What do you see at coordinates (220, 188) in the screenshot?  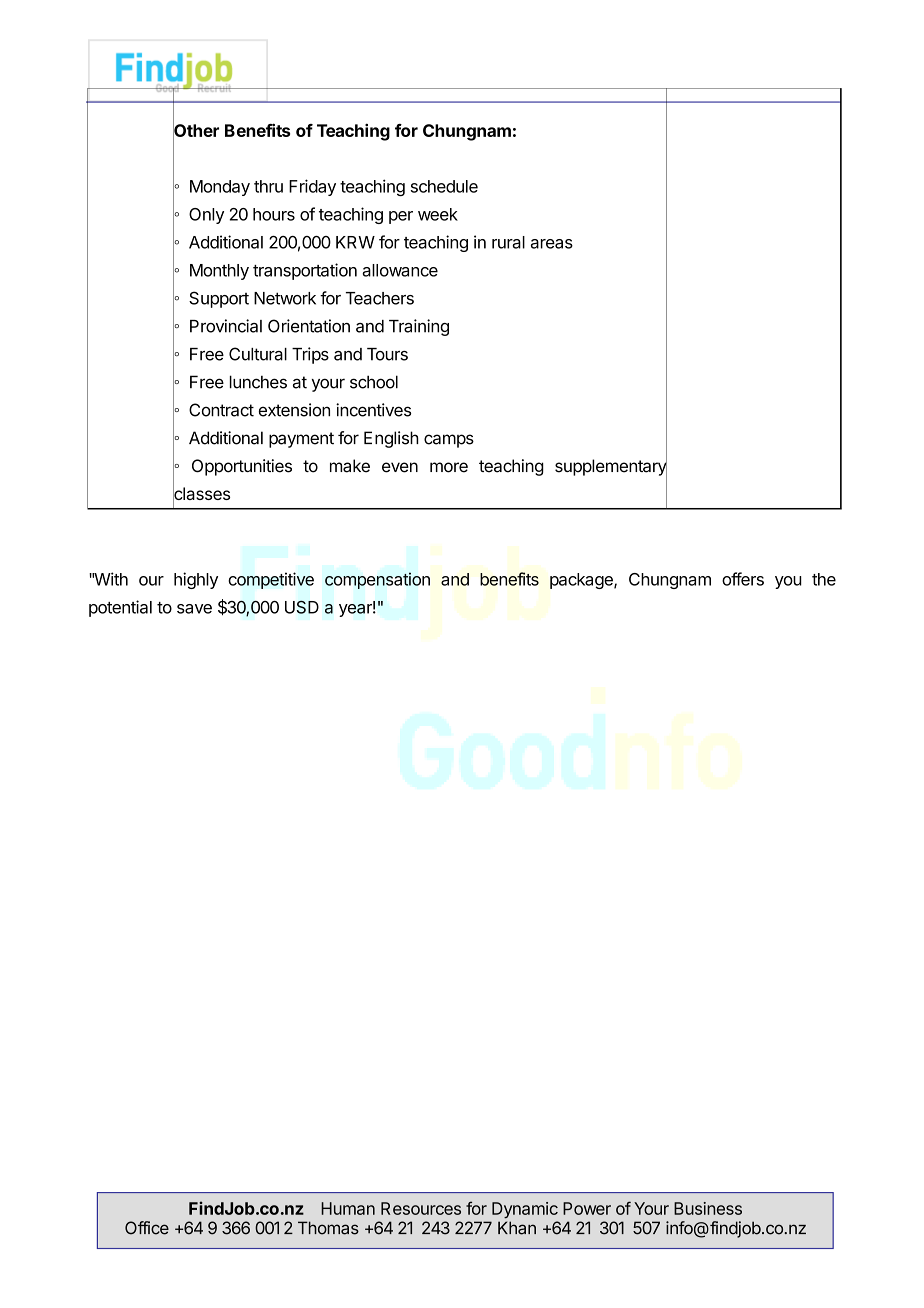 I see `Monday` at bounding box center [220, 188].
